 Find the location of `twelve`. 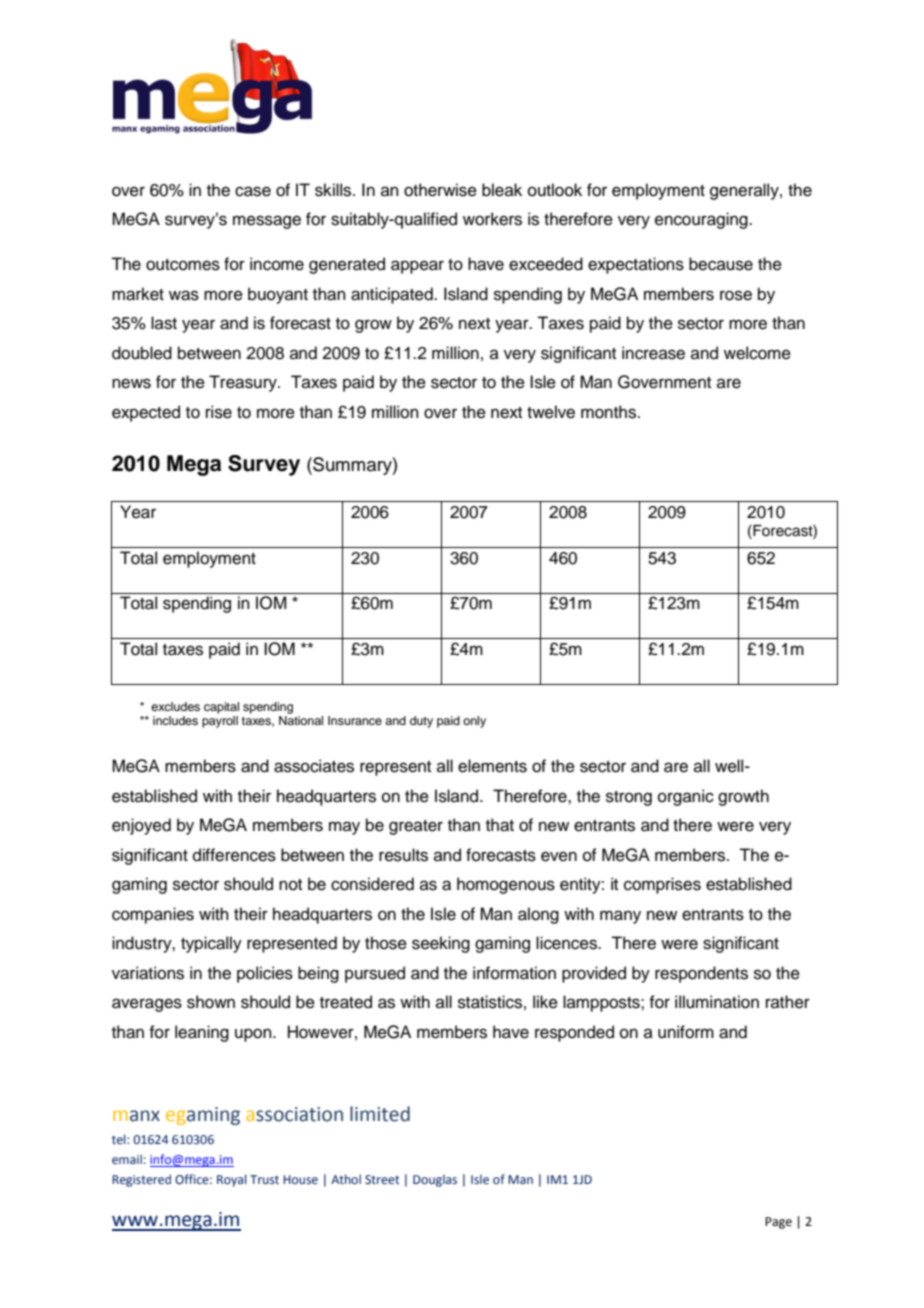

twelve is located at coordinates (551, 412).
